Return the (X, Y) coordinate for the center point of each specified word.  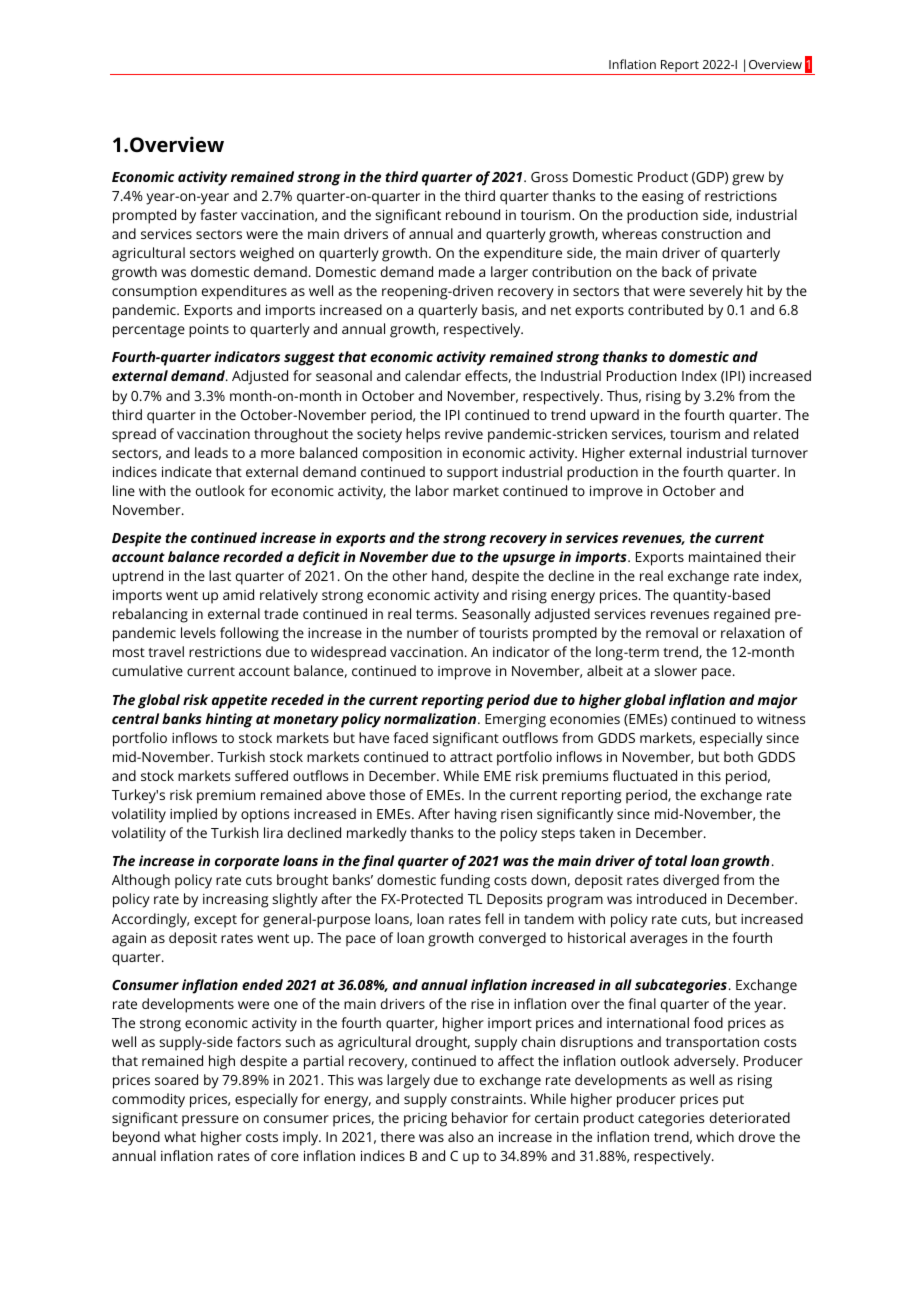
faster (218, 214)
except (215, 921)
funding (465, 881)
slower (675, 670)
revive (464, 434)
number (433, 632)
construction (702, 234)
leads (211, 452)
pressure (210, 1121)
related (776, 433)
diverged (691, 881)
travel (166, 651)
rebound (473, 214)
